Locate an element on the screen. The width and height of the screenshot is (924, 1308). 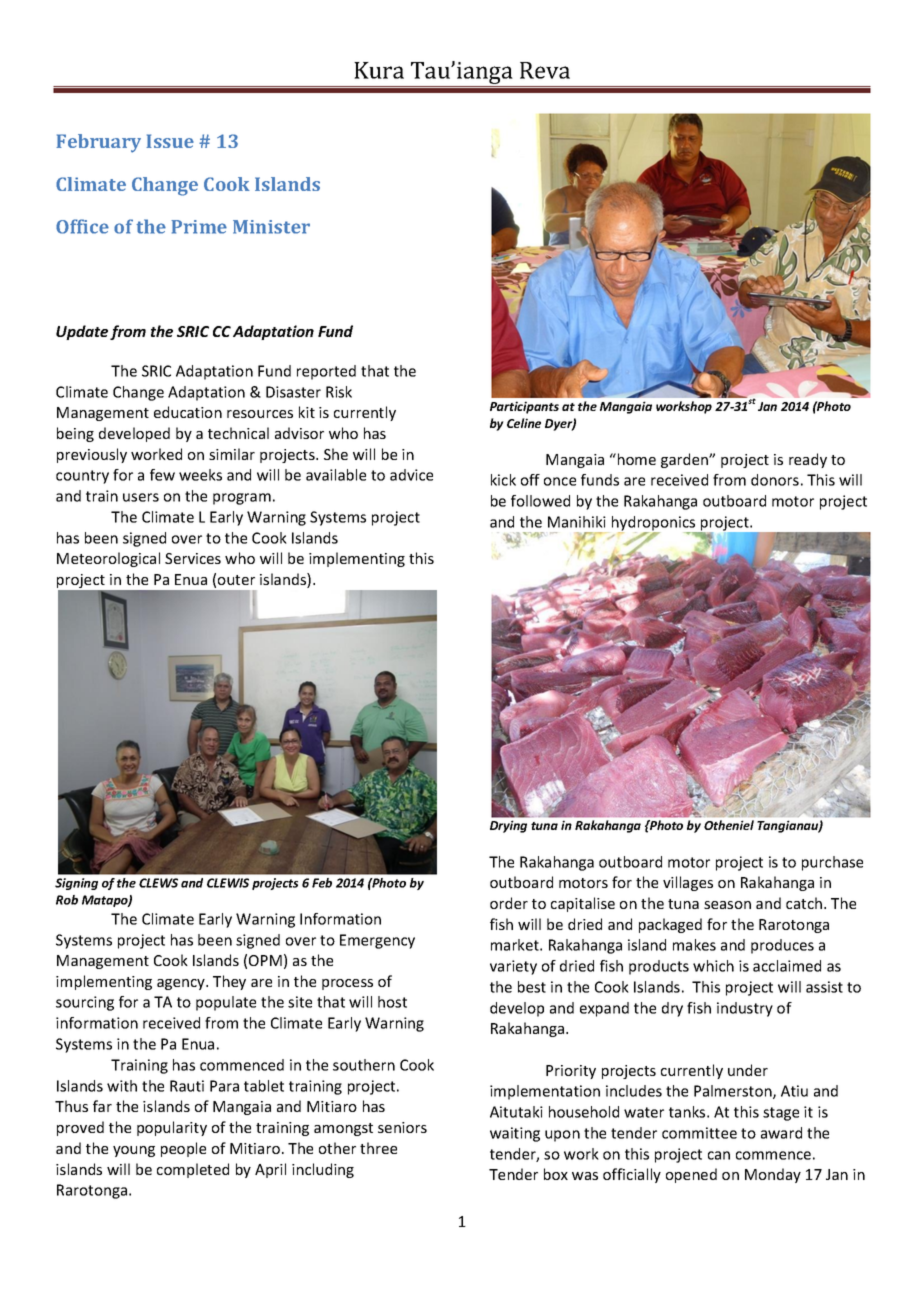
Reva is located at coordinates (545, 70).
